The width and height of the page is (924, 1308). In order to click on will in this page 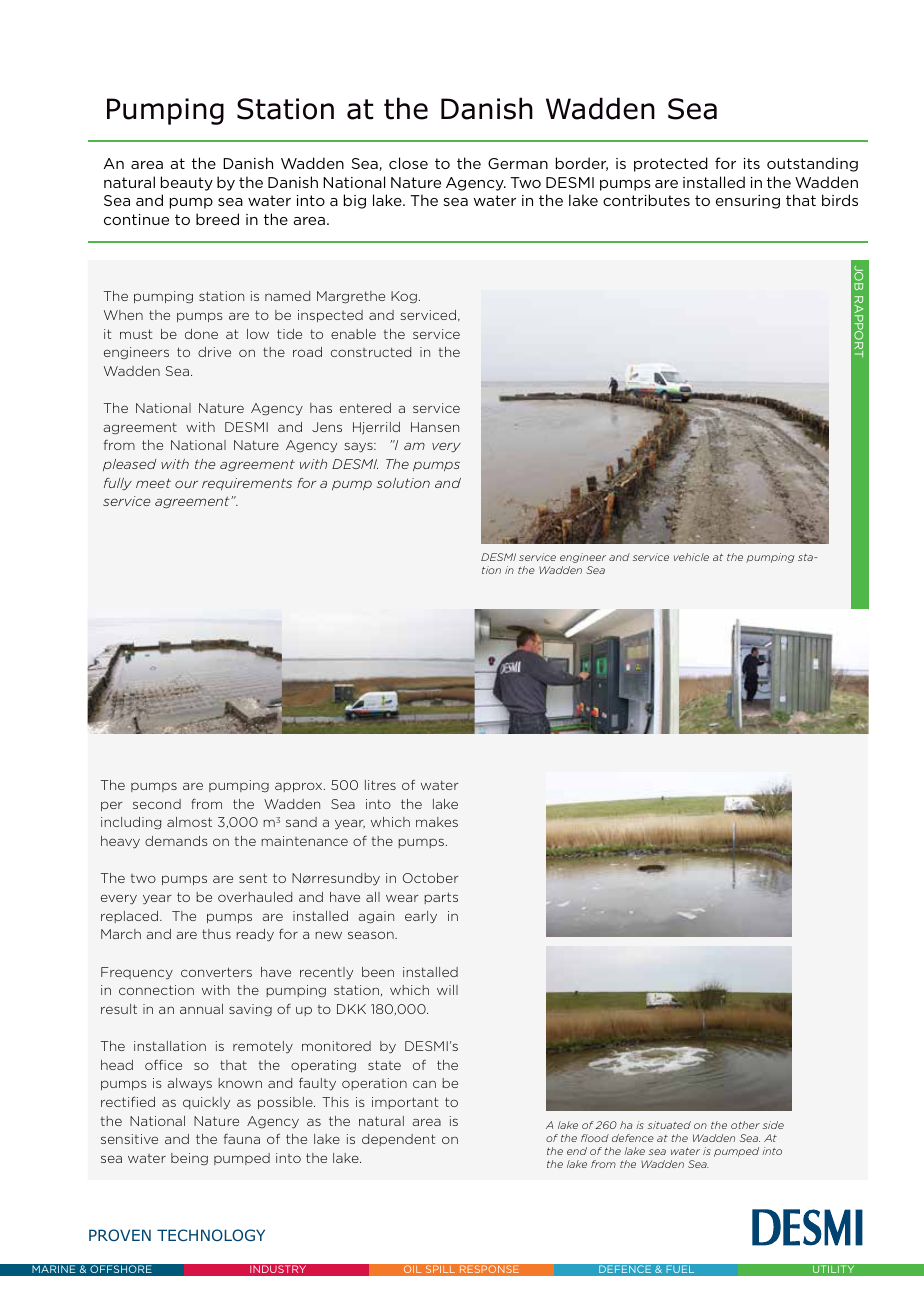, I will do `click(447, 990)`.
